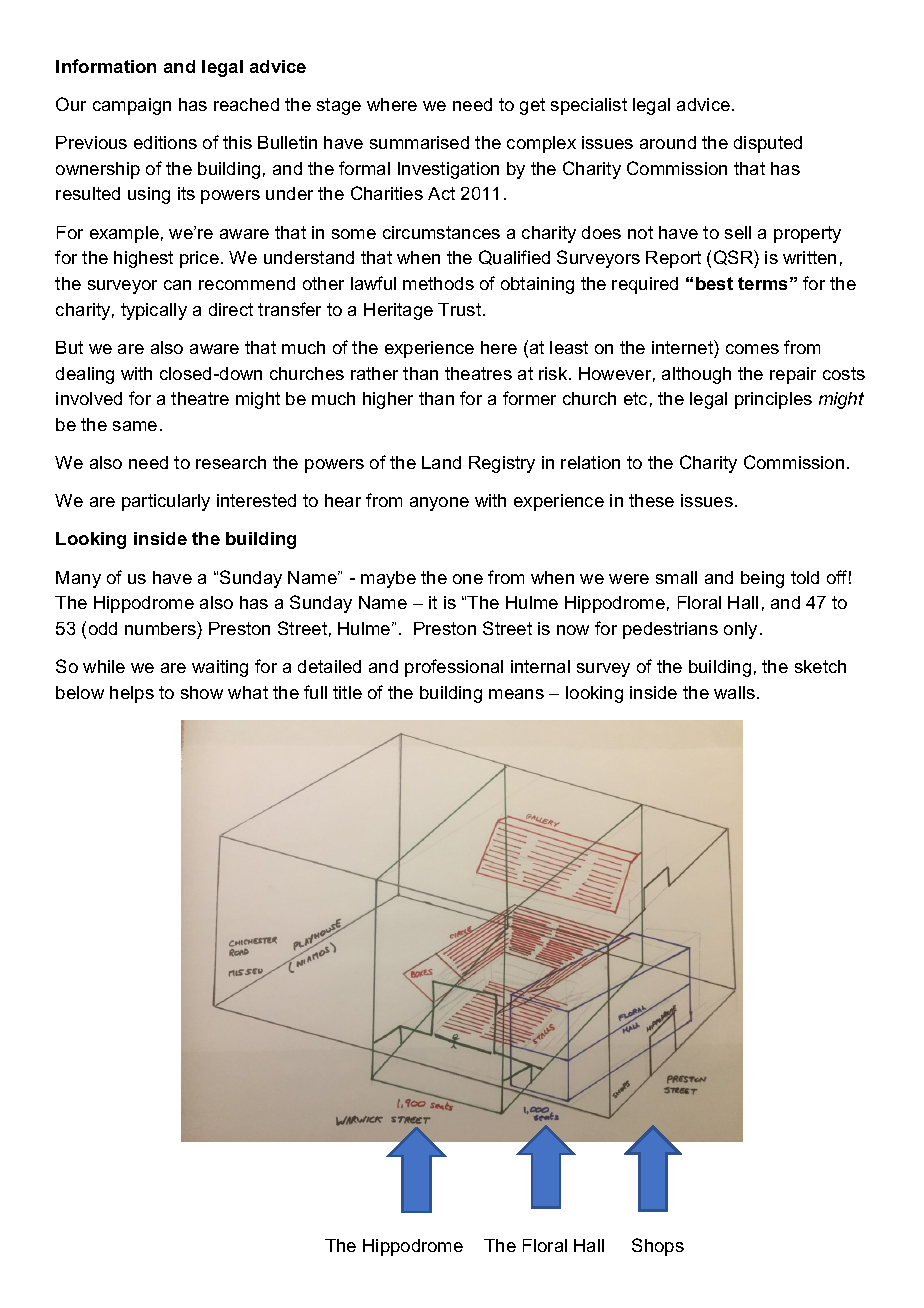  What do you see at coordinates (740, 630) in the screenshot?
I see `only` at bounding box center [740, 630].
